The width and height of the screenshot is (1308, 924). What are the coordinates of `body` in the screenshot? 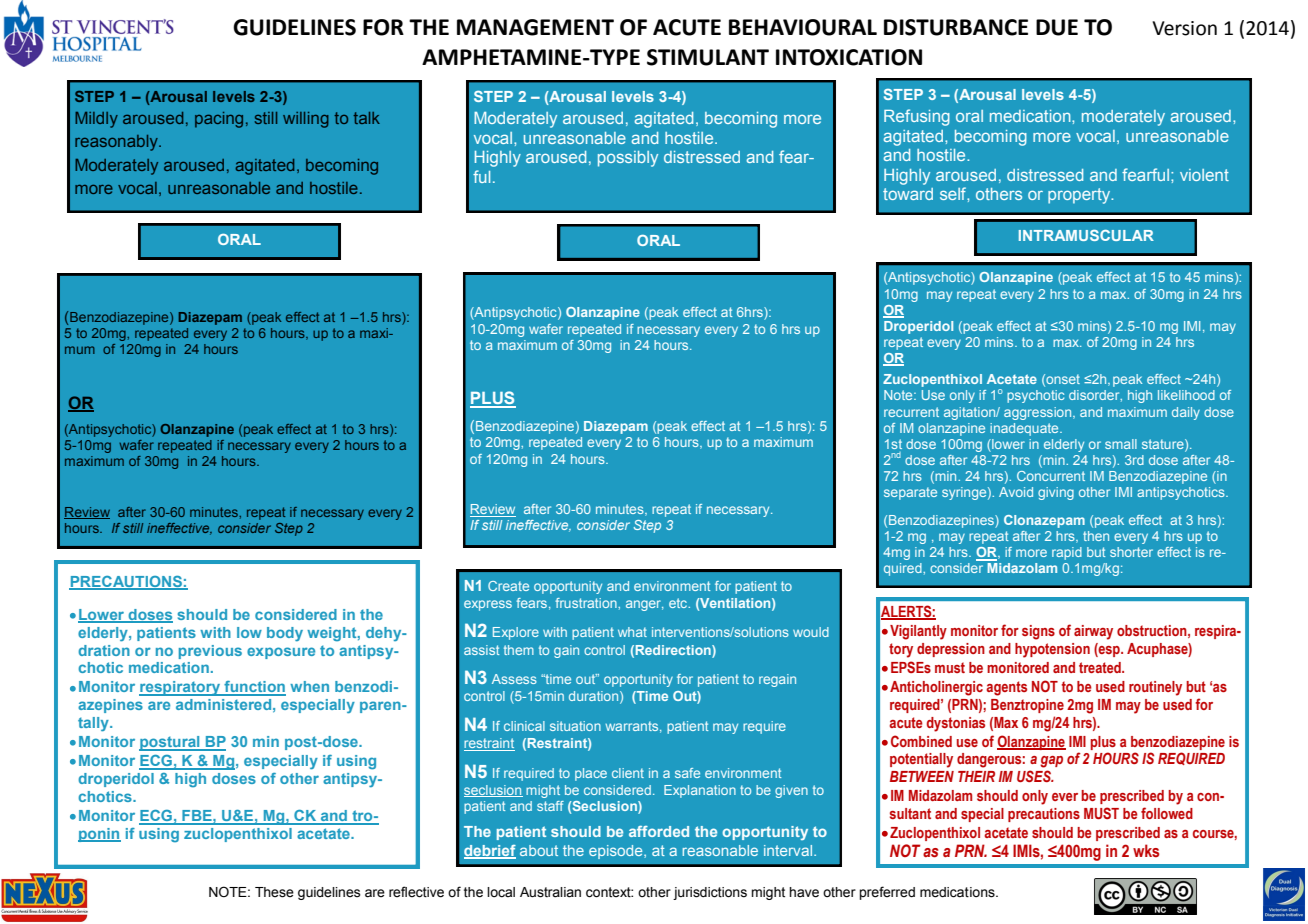 It's located at (285, 634).
